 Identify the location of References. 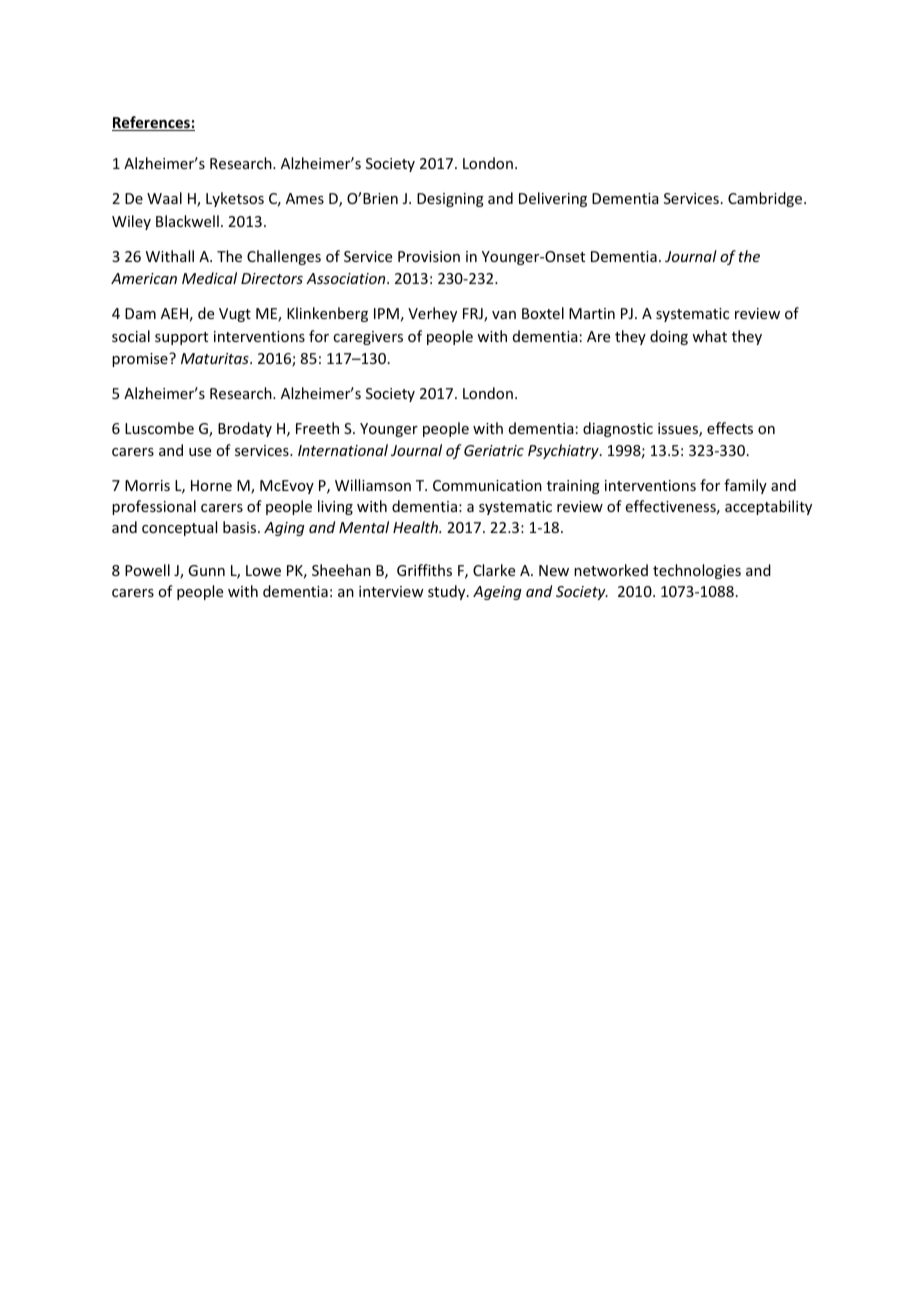
(152, 123).
